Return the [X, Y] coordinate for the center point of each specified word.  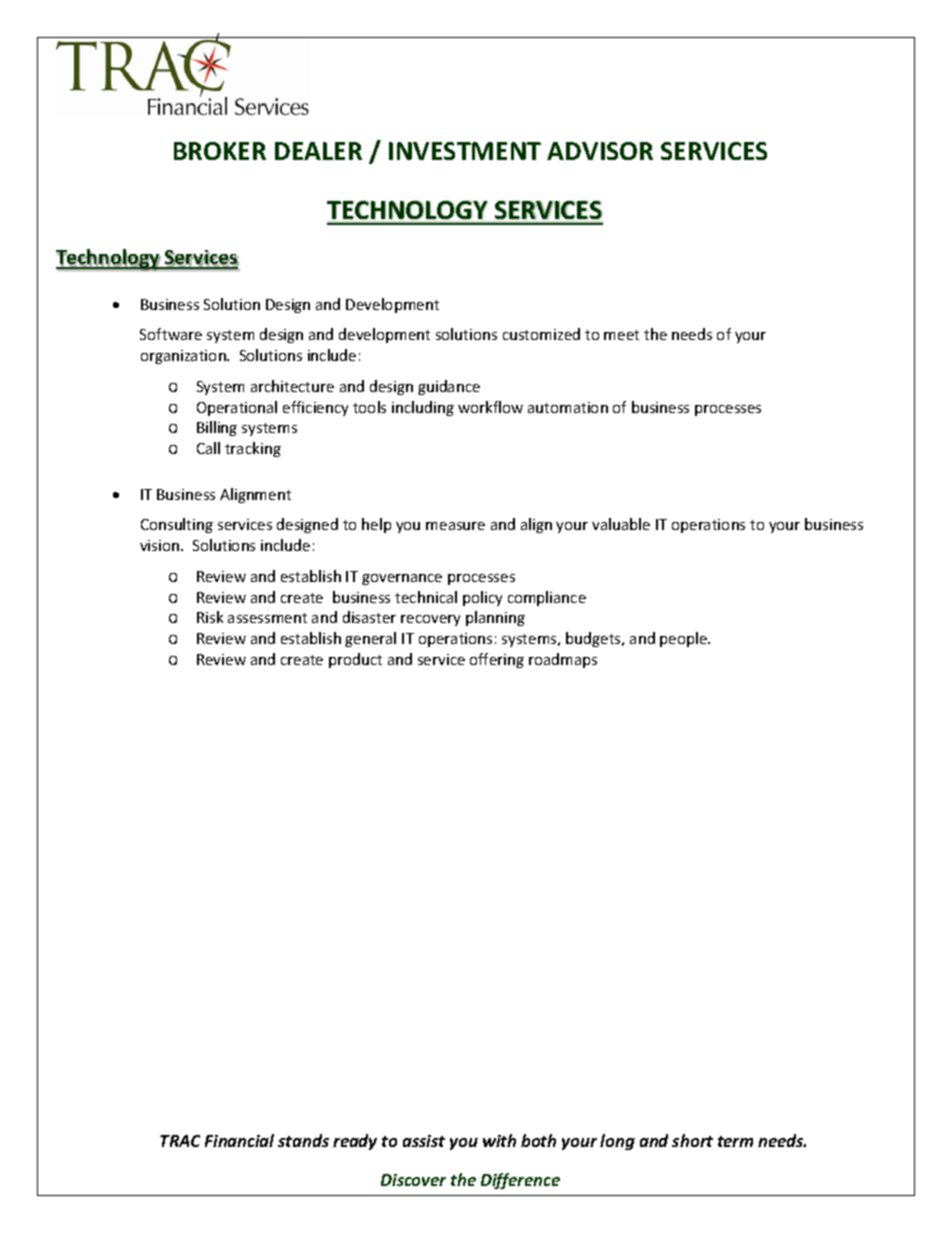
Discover [413, 1180]
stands [303, 1140]
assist [424, 1141]
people [685, 639]
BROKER [220, 151]
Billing [217, 428]
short [692, 1140]
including [423, 408]
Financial [239, 1140]
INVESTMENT [465, 151]
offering [497, 660]
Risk [210, 617]
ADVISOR [600, 151]
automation [568, 407]
